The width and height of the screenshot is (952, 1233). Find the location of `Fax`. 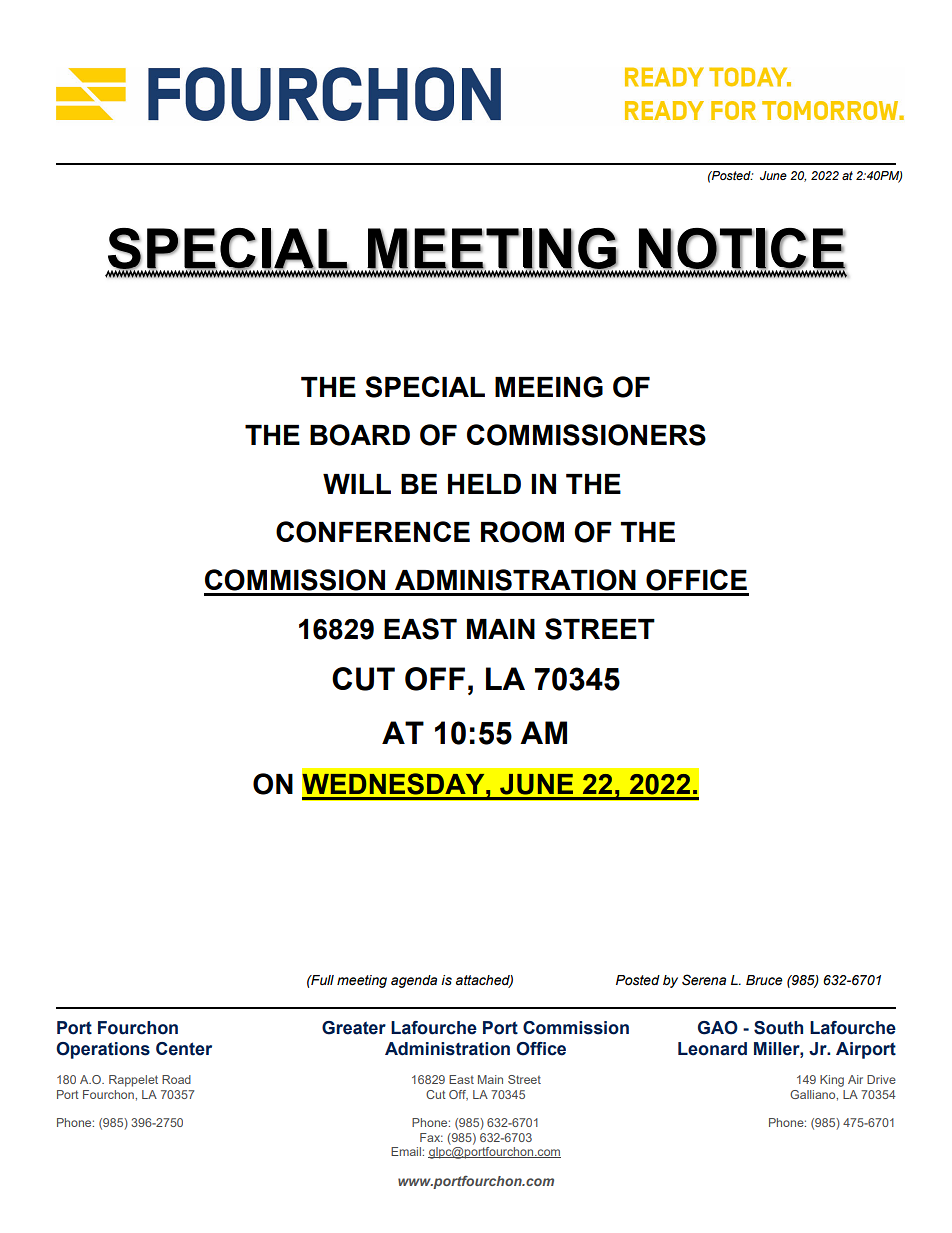

Fax is located at coordinates (431, 1137).
